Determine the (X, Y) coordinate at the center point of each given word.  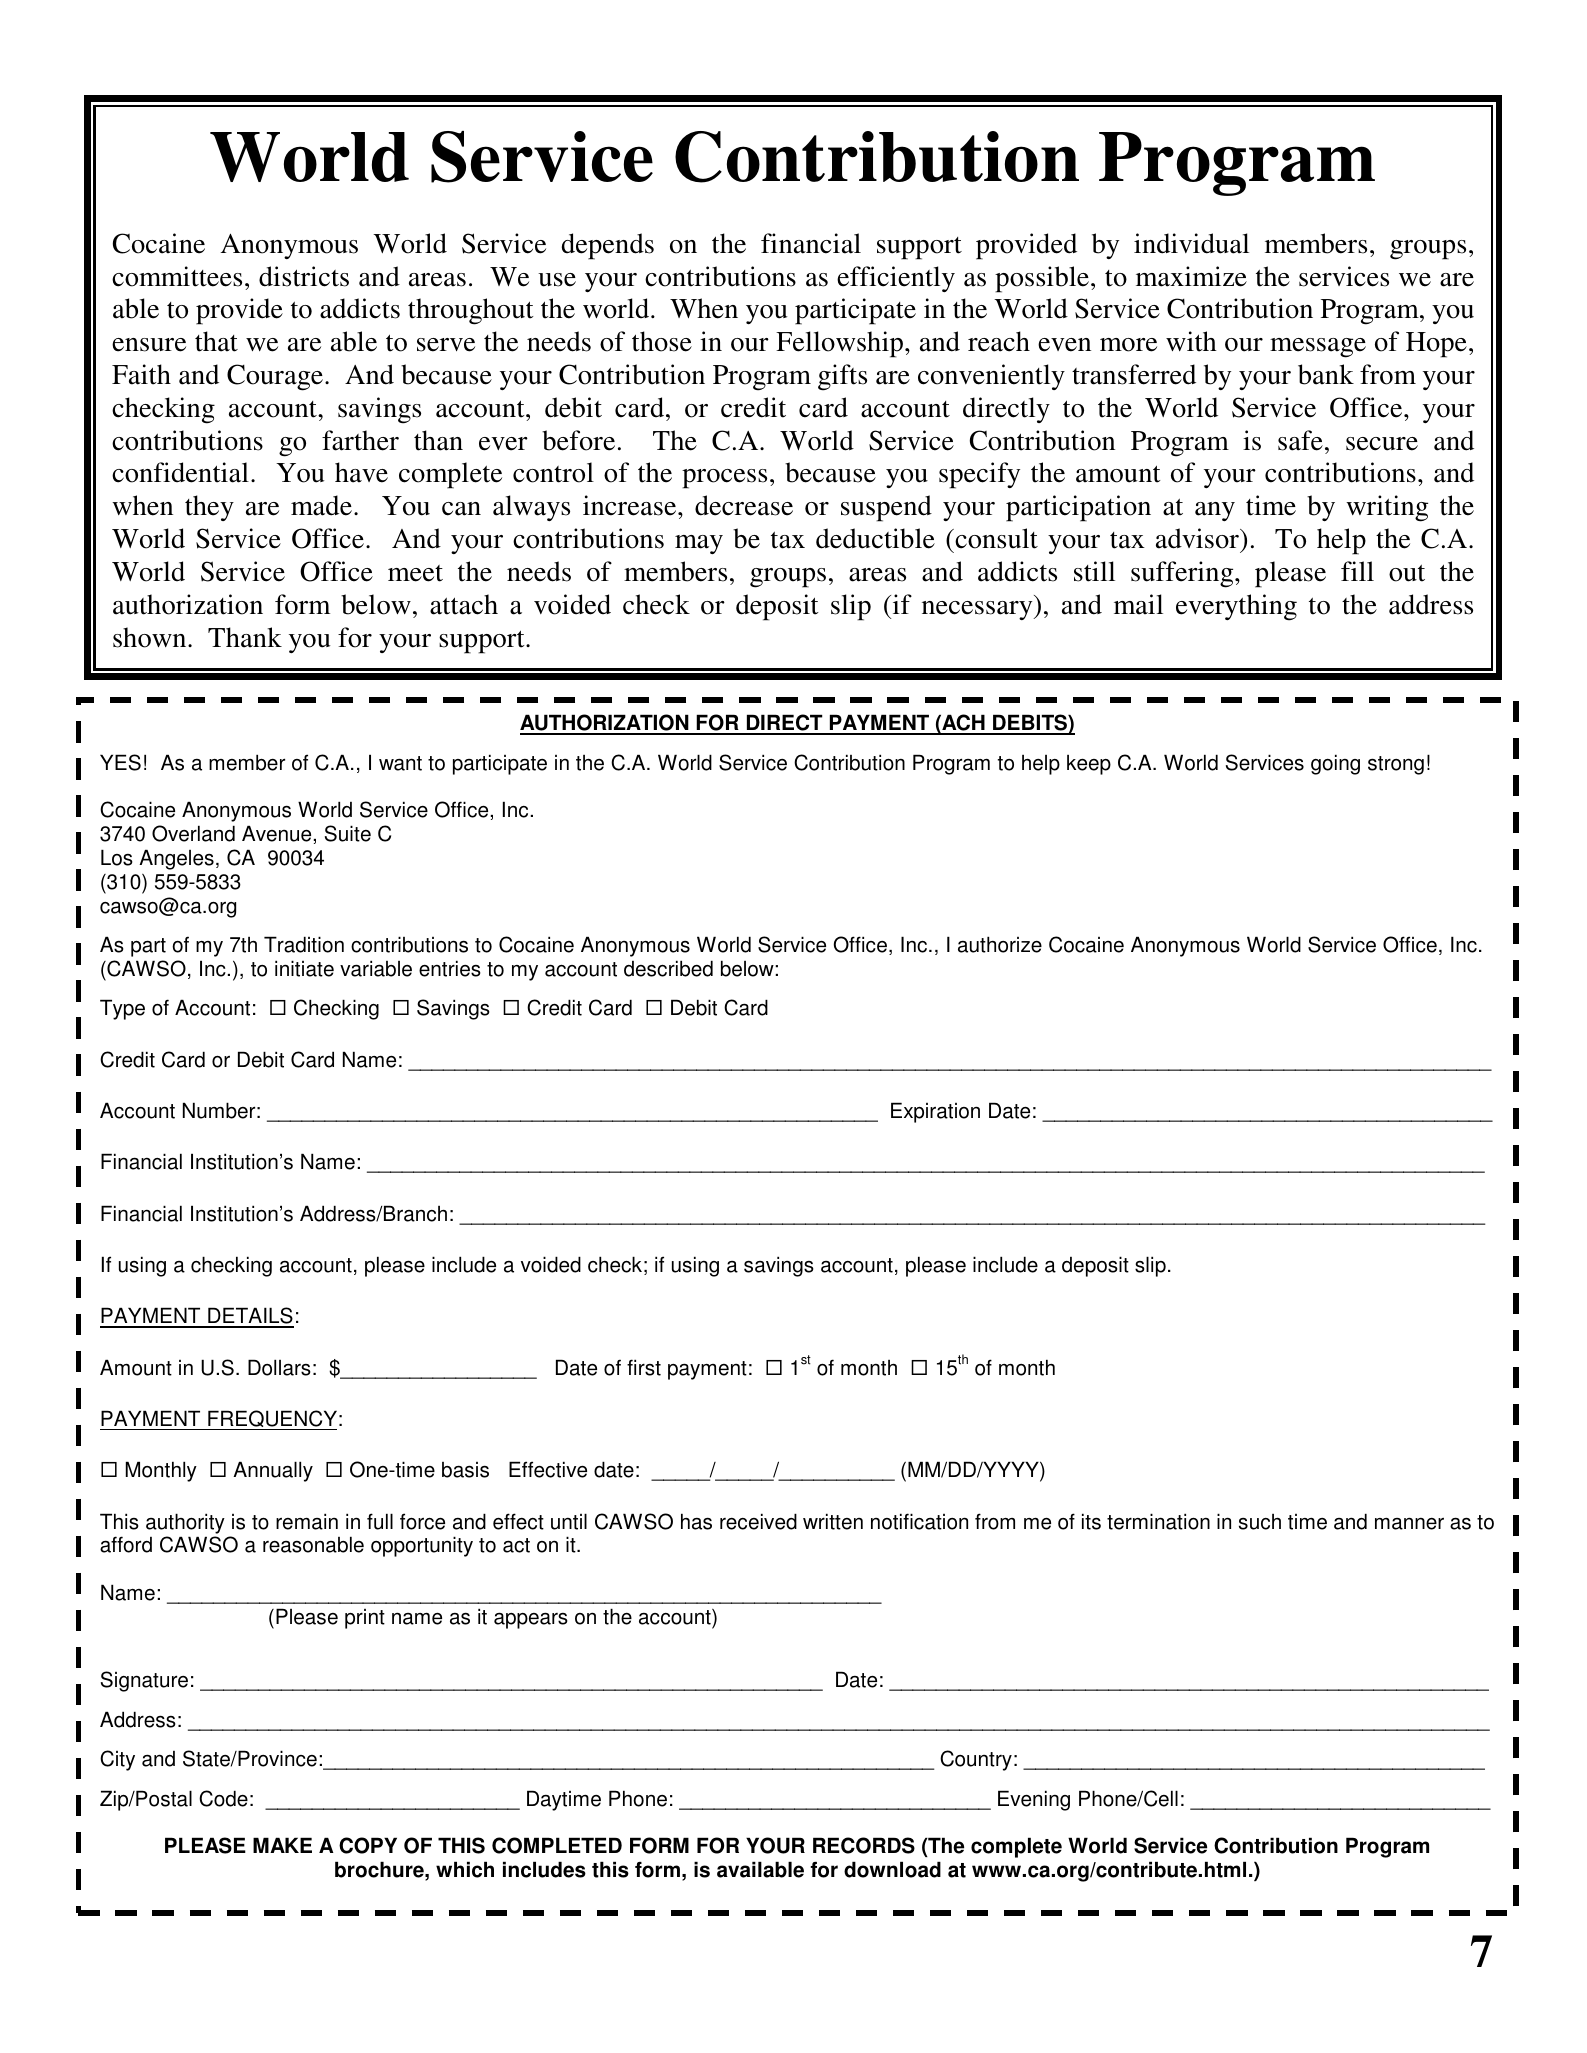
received (758, 1521)
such (1260, 1522)
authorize (1000, 944)
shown (151, 637)
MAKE (282, 1845)
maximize (1191, 276)
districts (304, 276)
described (668, 968)
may (699, 544)
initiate (304, 968)
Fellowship (841, 344)
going (1335, 764)
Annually (273, 1471)
